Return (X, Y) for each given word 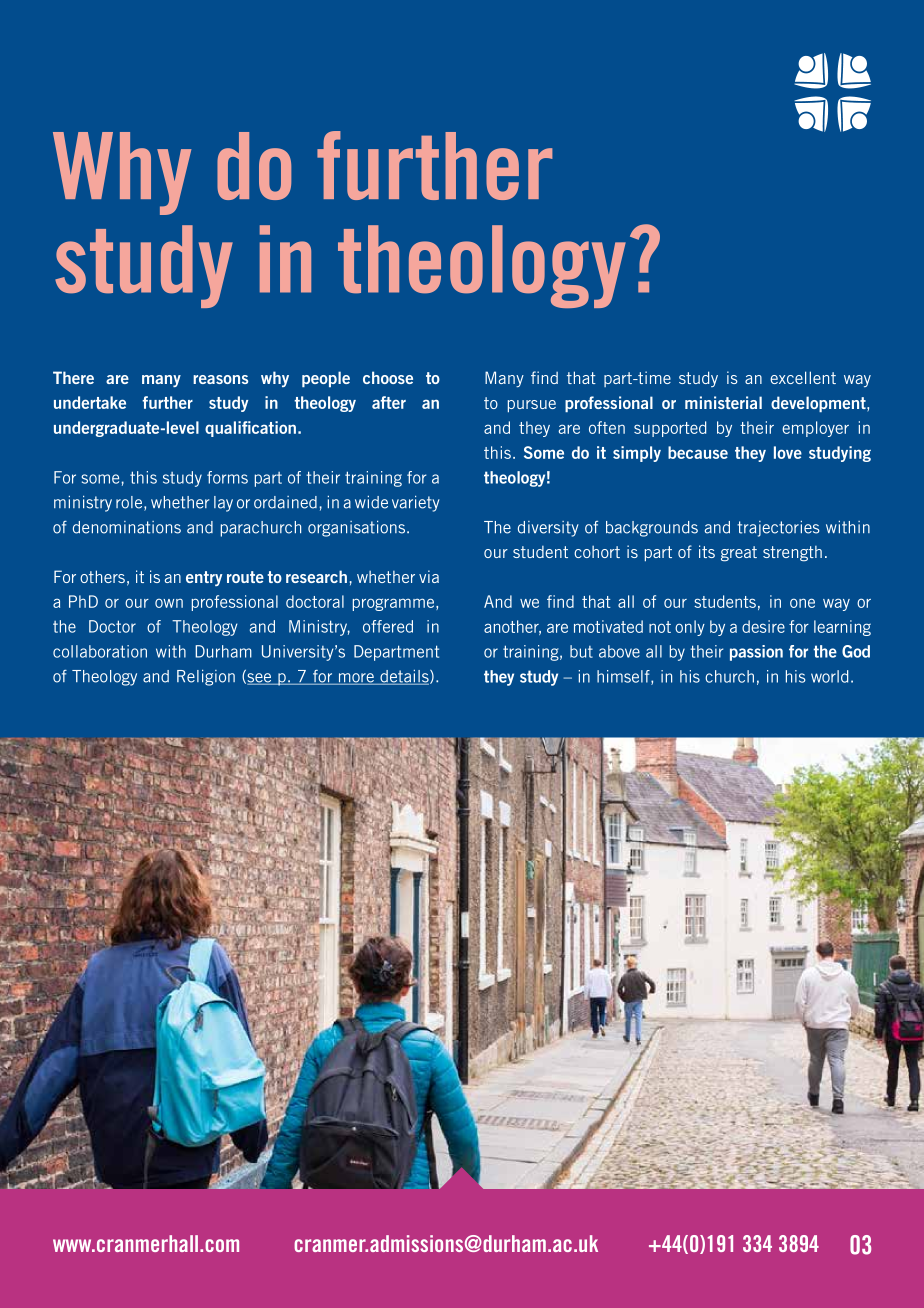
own (169, 603)
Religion (206, 678)
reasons (220, 379)
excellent (803, 377)
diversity (548, 529)
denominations (127, 527)
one (802, 603)
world (829, 676)
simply (637, 454)
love (788, 452)
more (357, 679)
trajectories (778, 529)
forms (227, 477)
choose (388, 377)
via (429, 576)
